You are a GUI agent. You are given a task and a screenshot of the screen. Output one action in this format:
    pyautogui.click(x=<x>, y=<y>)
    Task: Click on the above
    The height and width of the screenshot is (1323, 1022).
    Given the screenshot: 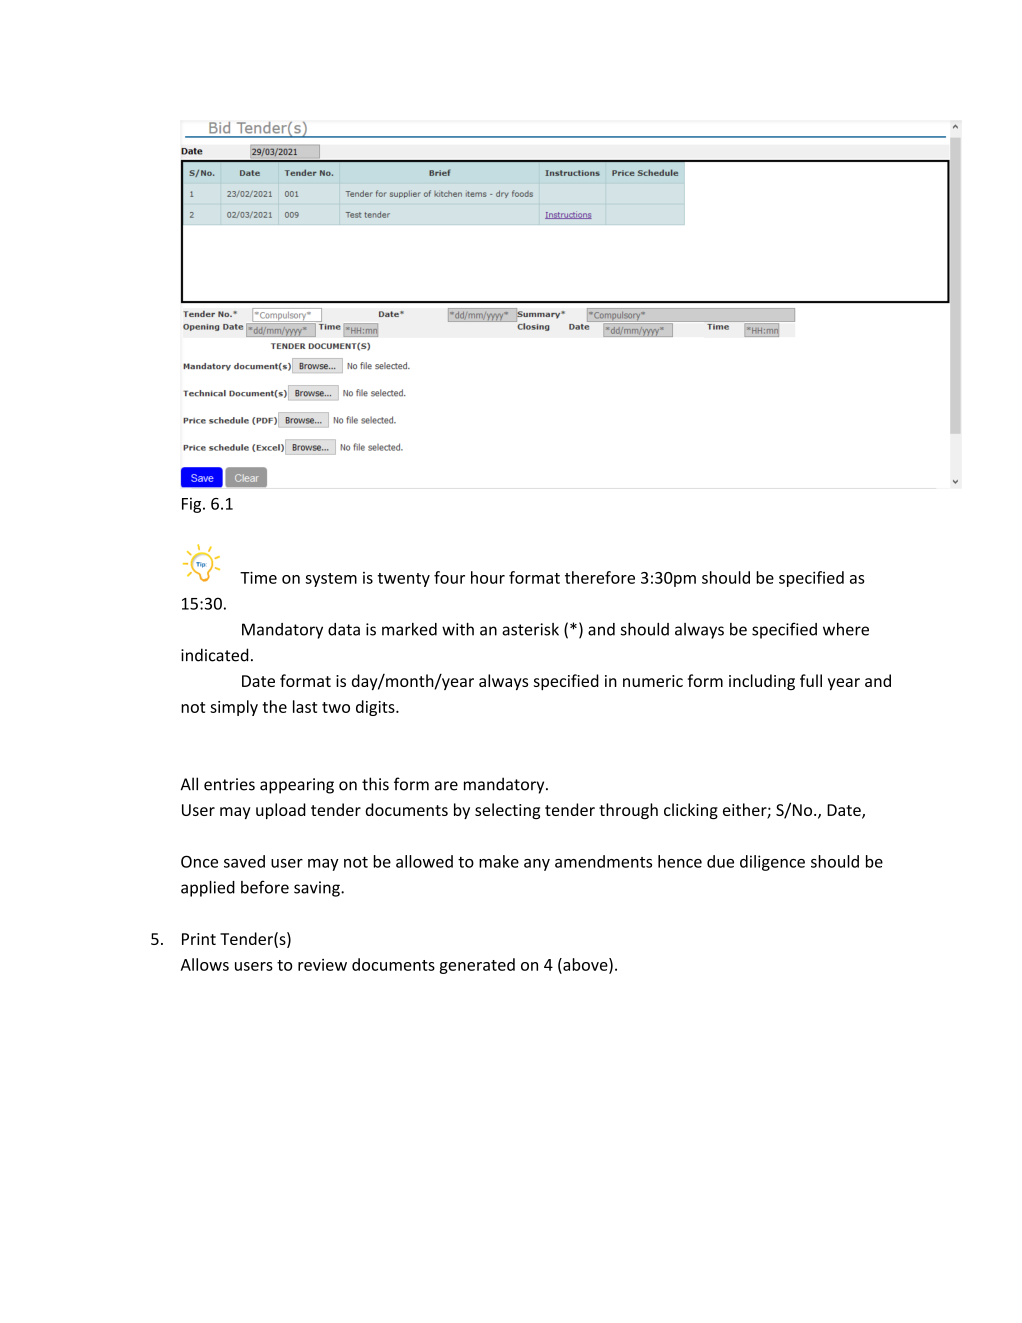 What is the action you would take?
    pyautogui.click(x=585, y=965)
